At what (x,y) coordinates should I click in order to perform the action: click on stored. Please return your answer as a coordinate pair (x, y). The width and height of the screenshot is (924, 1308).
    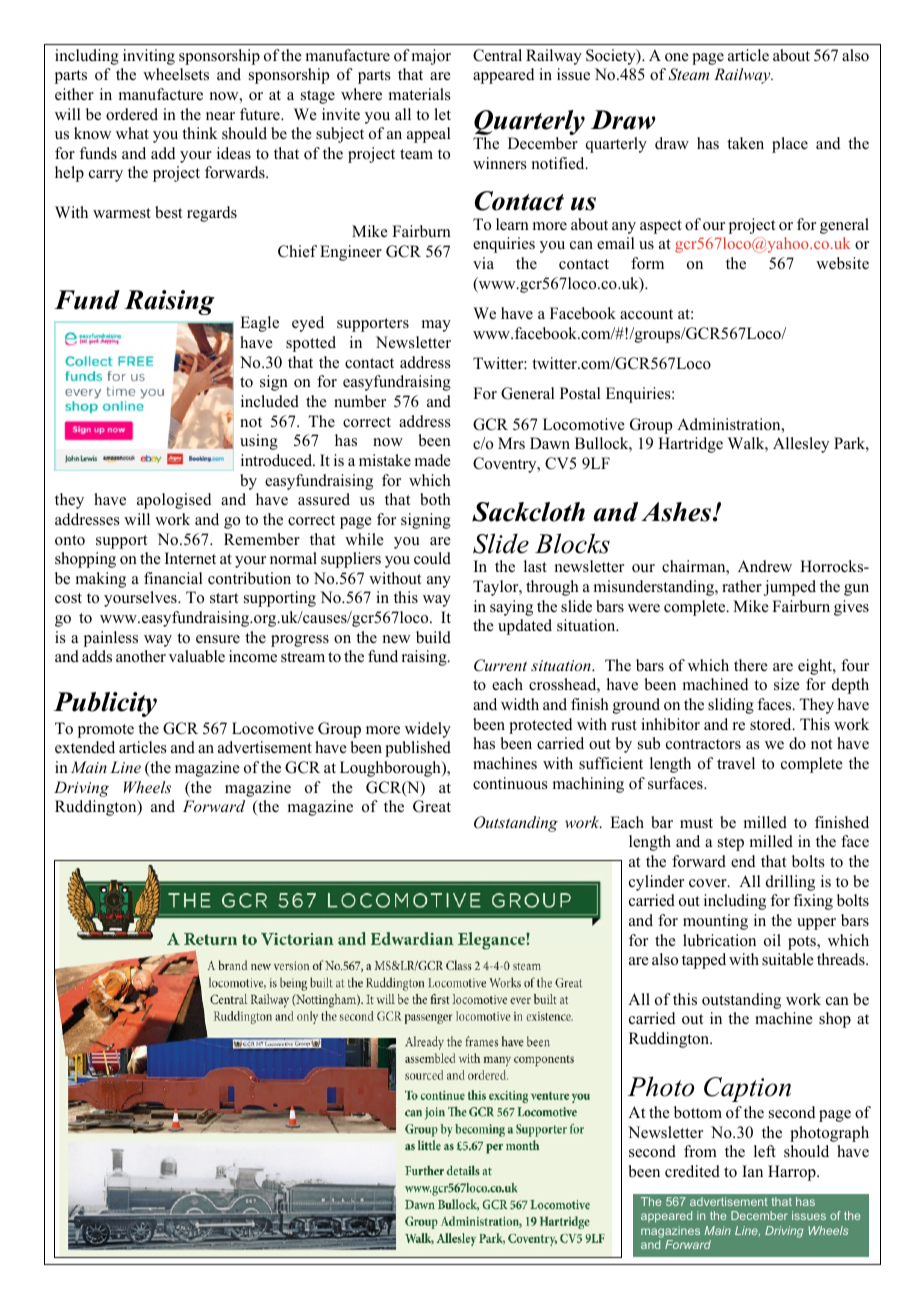
    Looking at the image, I should click on (772, 724).
